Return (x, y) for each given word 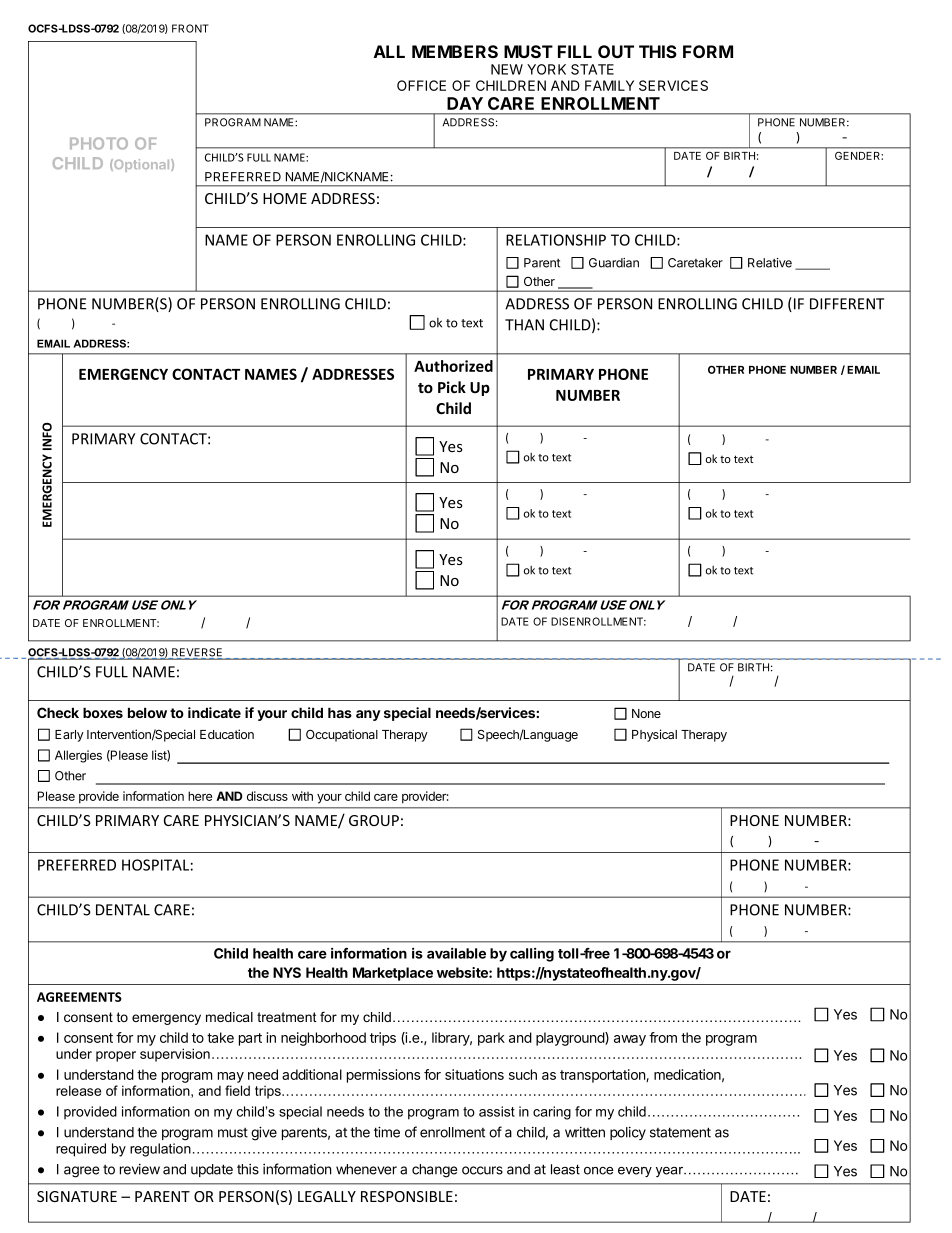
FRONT (190, 28)
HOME (285, 198)
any (368, 715)
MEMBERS (455, 51)
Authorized (453, 366)
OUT (616, 51)
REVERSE (197, 653)
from (663, 1037)
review (140, 1169)
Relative (770, 263)
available (456, 953)
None (646, 713)
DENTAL (123, 910)
